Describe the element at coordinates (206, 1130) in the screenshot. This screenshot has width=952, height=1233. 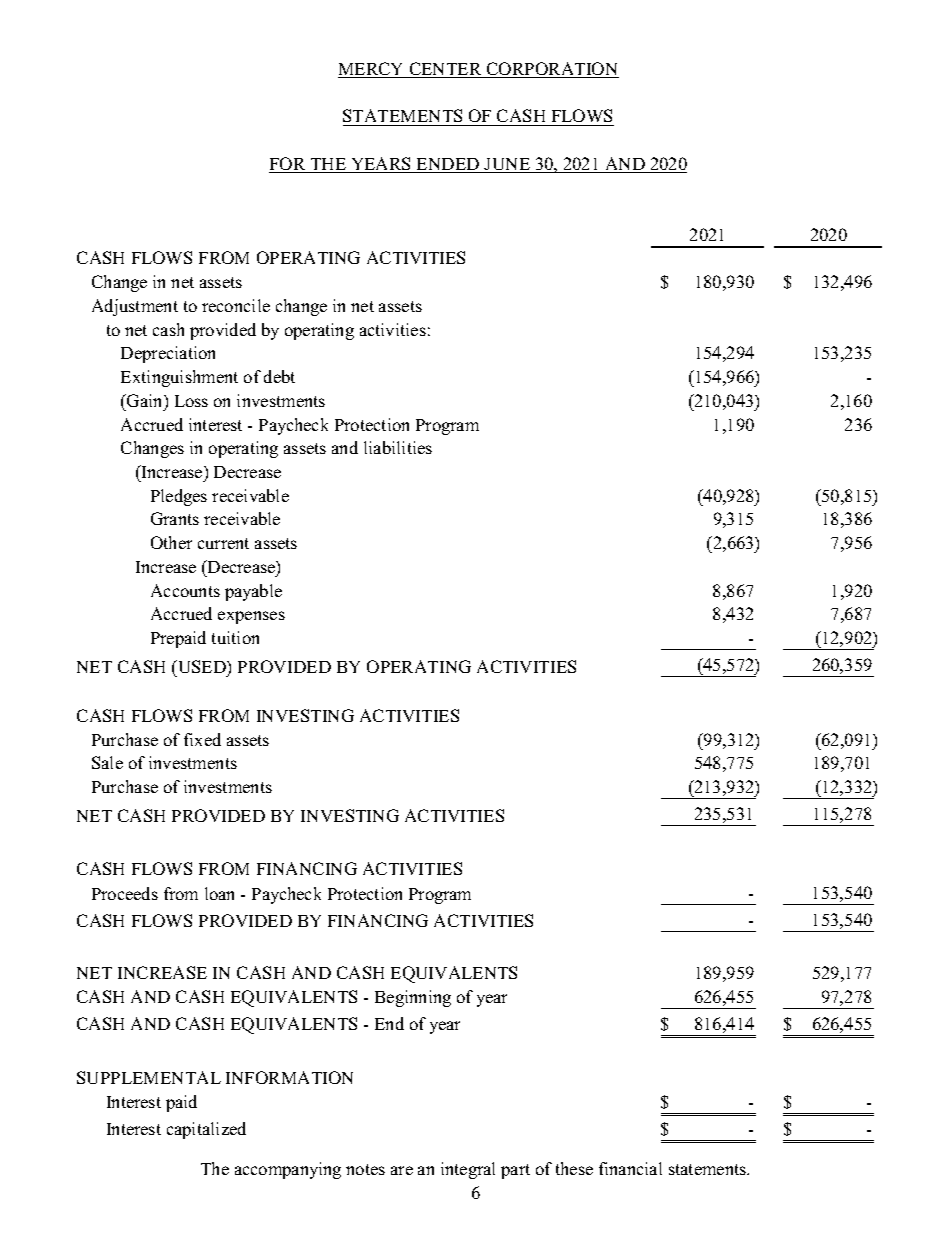
I see `capitalized` at that location.
